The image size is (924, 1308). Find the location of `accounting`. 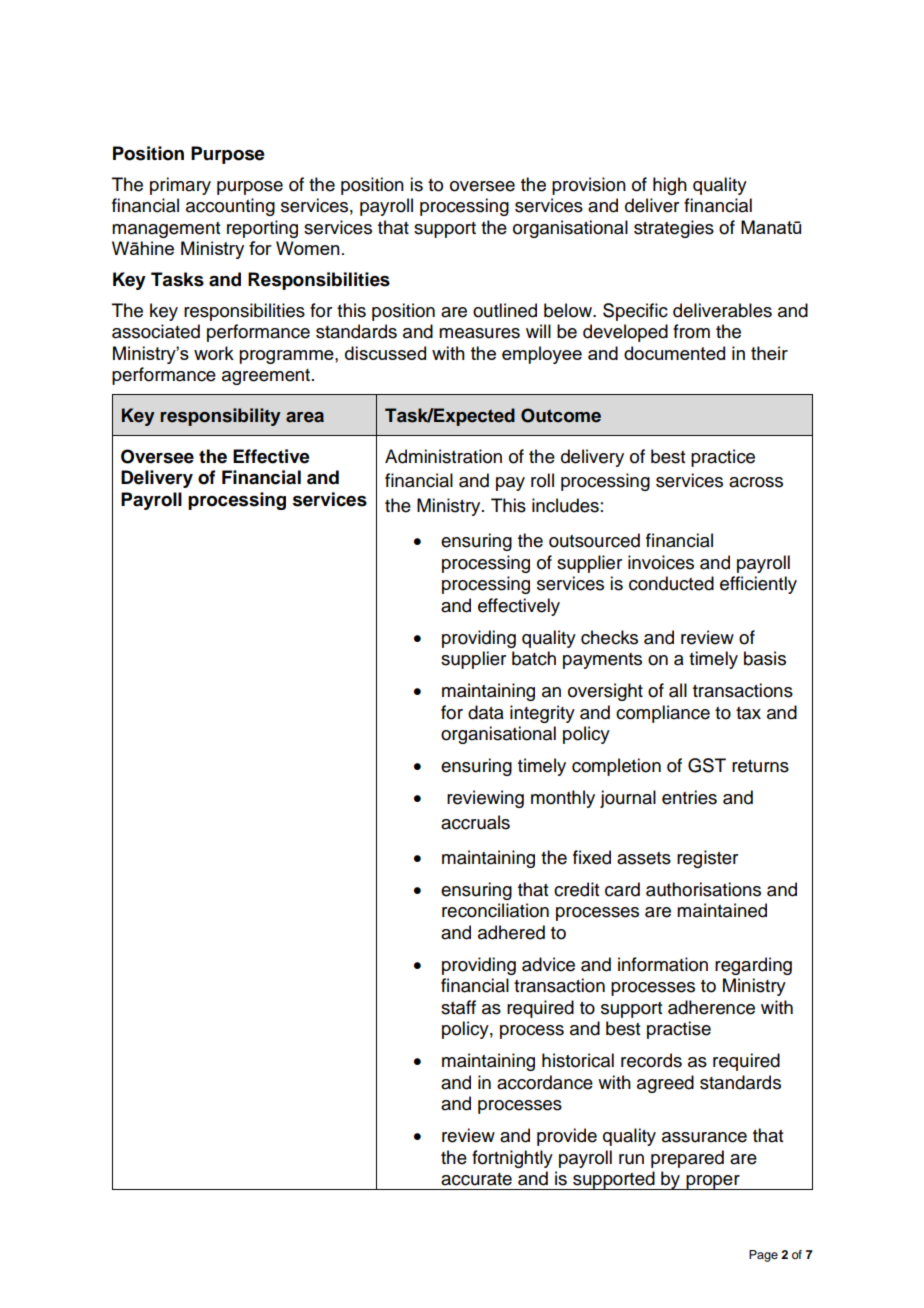

accounting is located at coordinates (230, 207).
